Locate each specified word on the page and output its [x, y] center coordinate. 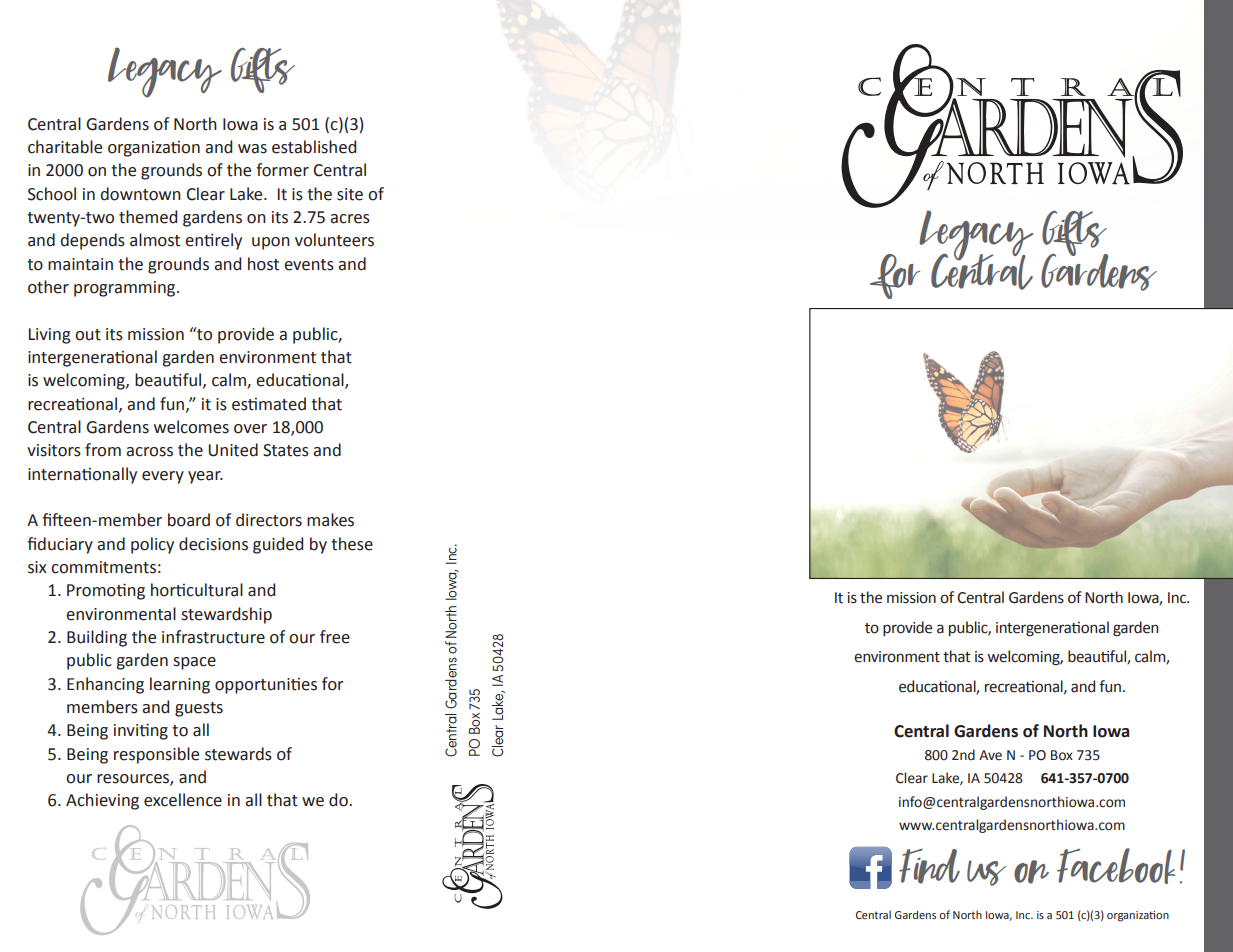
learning [180, 685]
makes [330, 520]
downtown [141, 194]
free [335, 637]
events [309, 265]
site [350, 194]
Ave [990, 755]
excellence [183, 800]
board [189, 520]
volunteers [334, 240]
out [88, 335]
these [352, 544]
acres [350, 219]
